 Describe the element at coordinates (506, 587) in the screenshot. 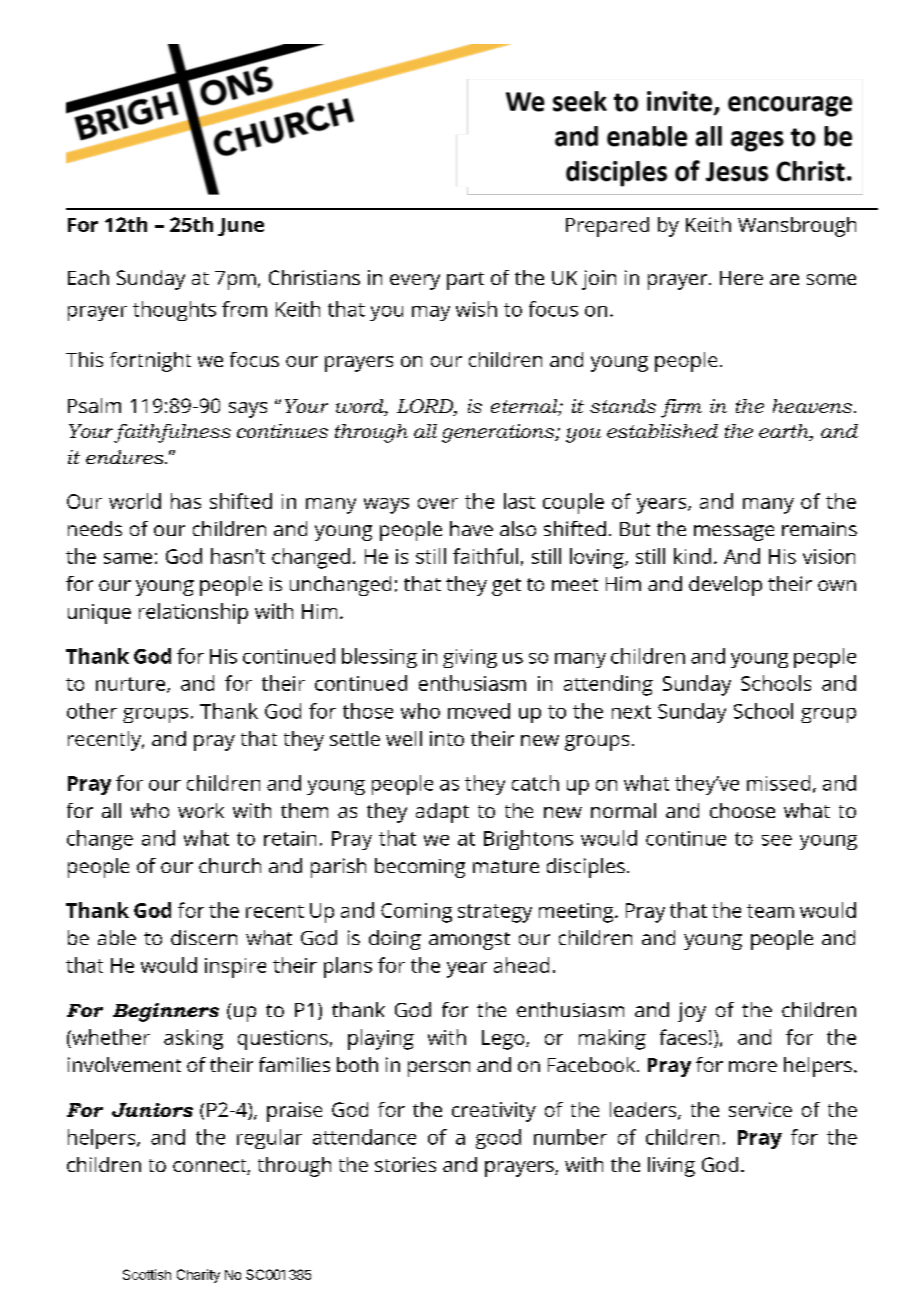

I see `get` at that location.
